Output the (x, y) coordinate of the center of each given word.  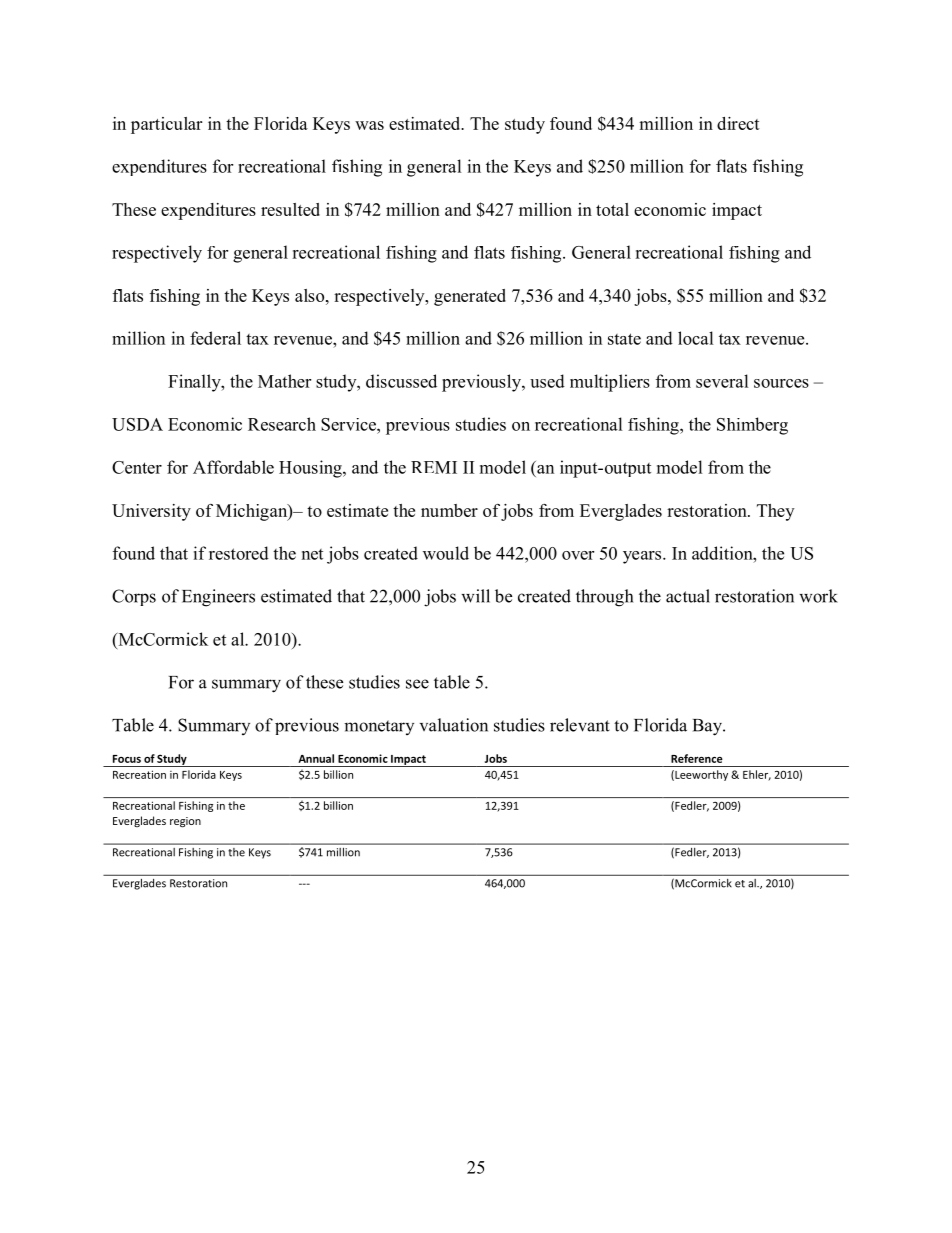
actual (688, 596)
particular (166, 125)
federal (215, 338)
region (185, 822)
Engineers (218, 598)
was (369, 125)
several (722, 381)
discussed (401, 381)
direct (738, 123)
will (475, 596)
